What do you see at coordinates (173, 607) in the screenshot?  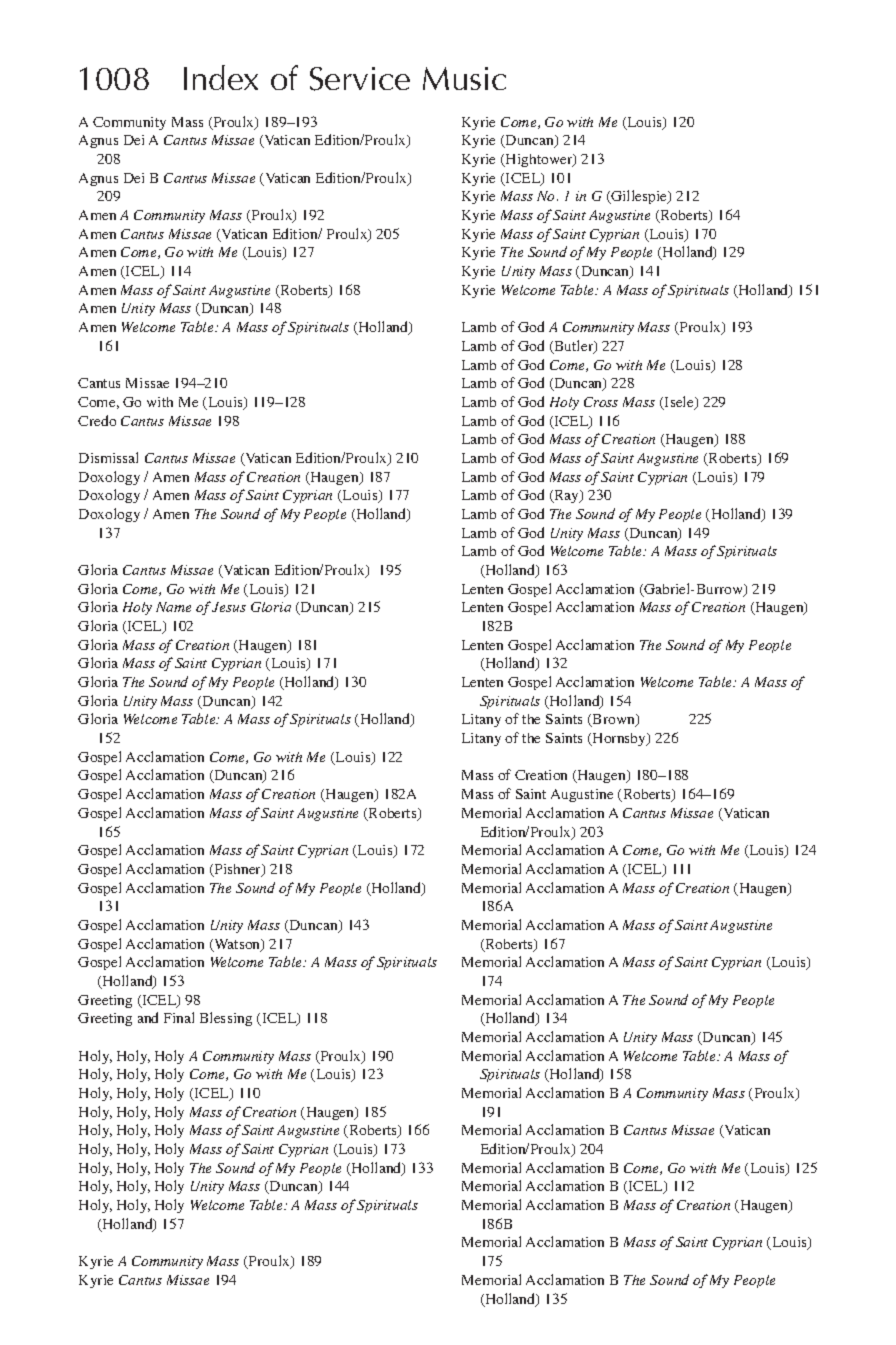 I see `Name` at bounding box center [173, 607].
